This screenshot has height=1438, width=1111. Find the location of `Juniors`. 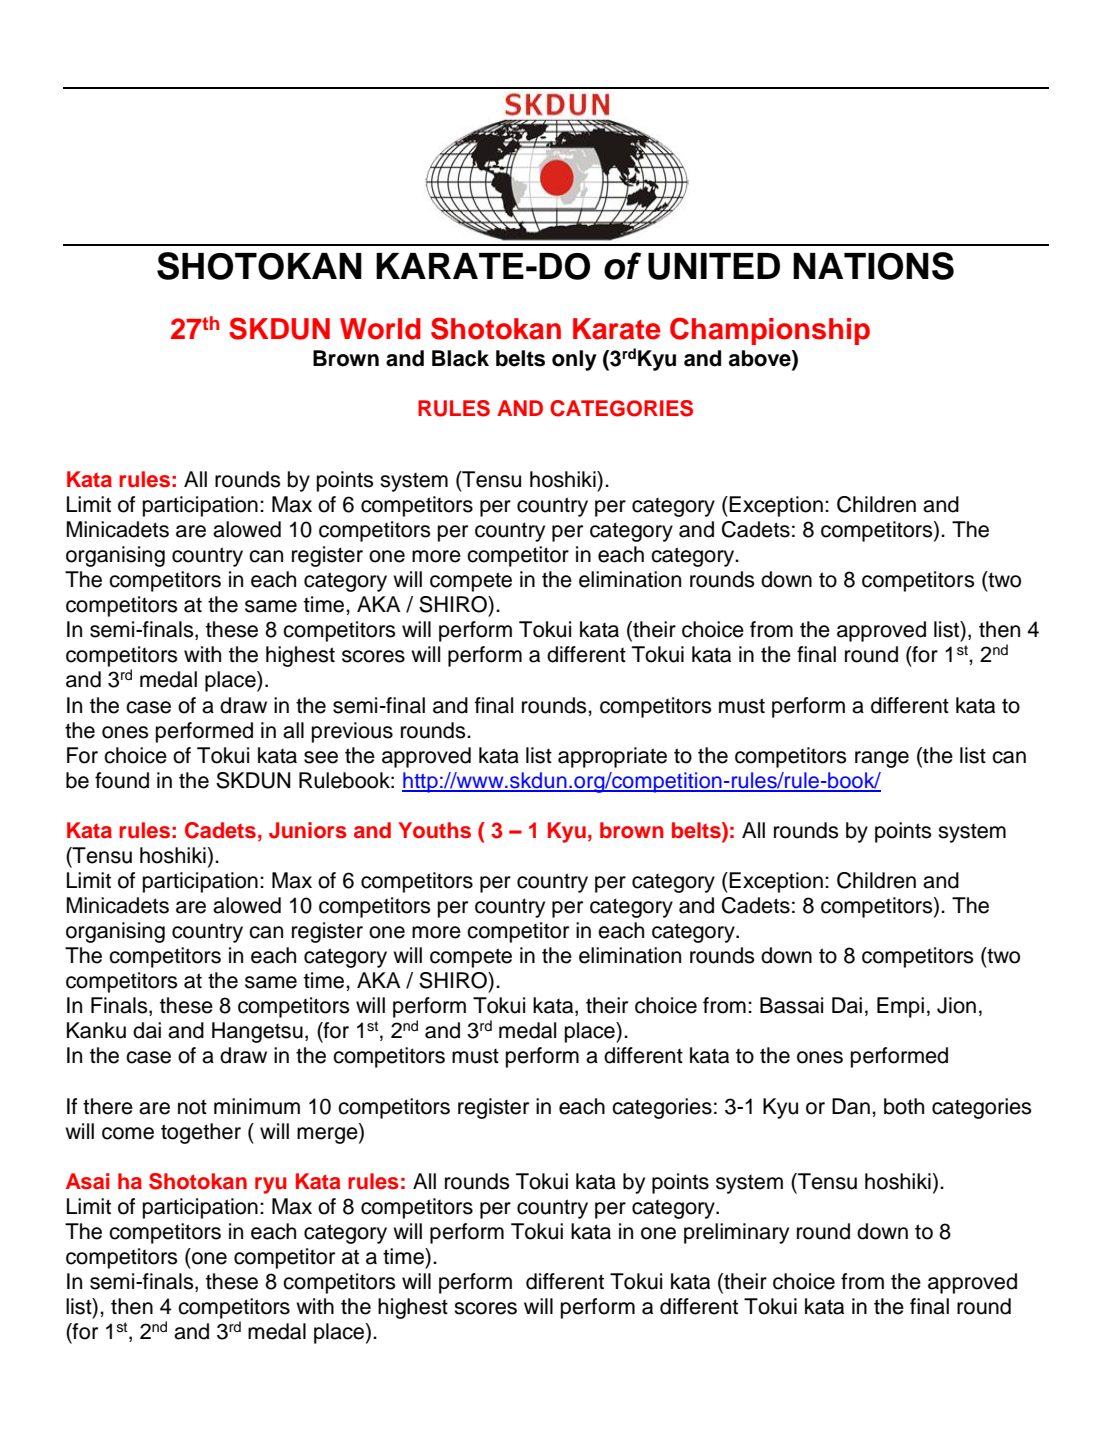

Juniors is located at coordinates (308, 830).
